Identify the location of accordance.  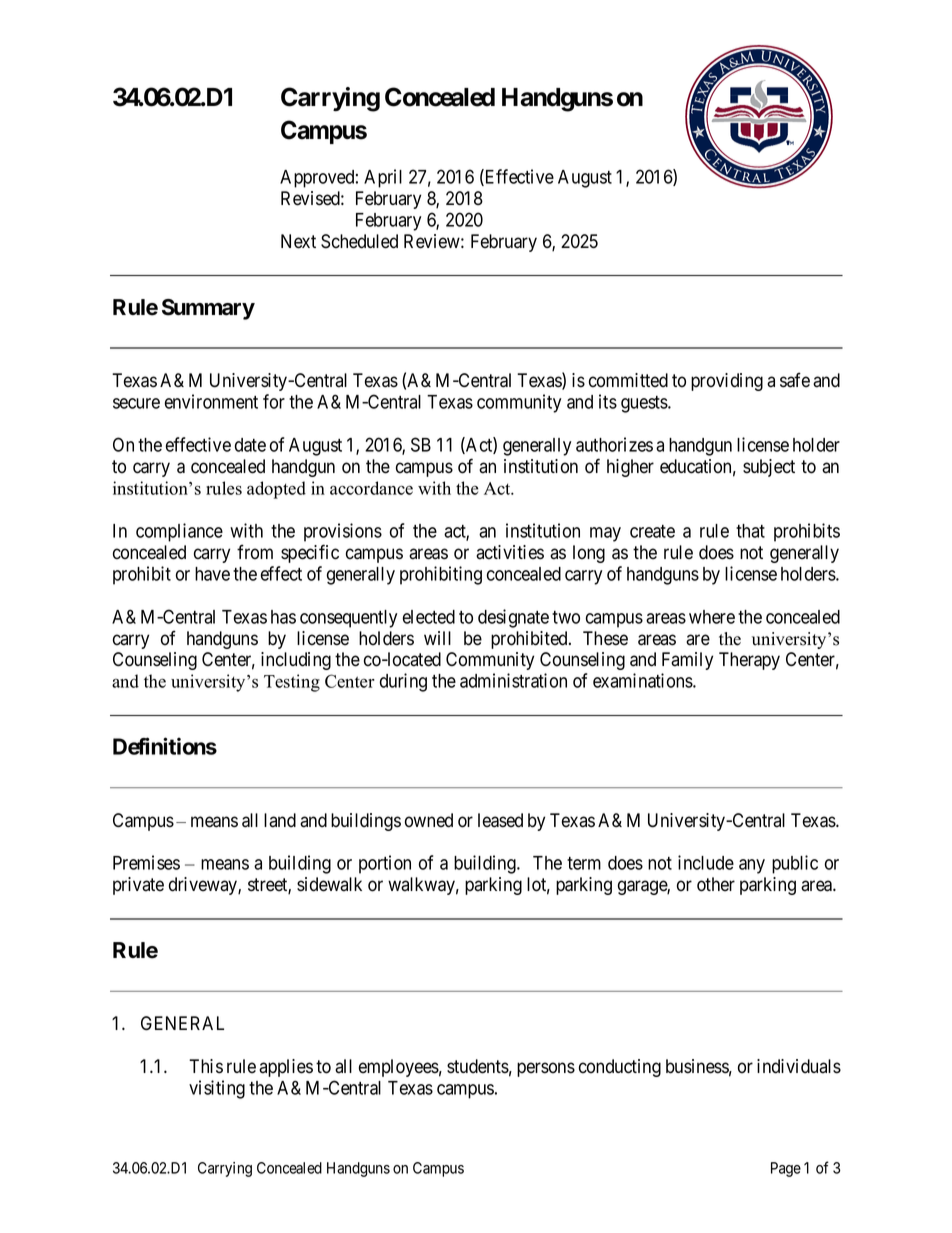
(371, 488).
